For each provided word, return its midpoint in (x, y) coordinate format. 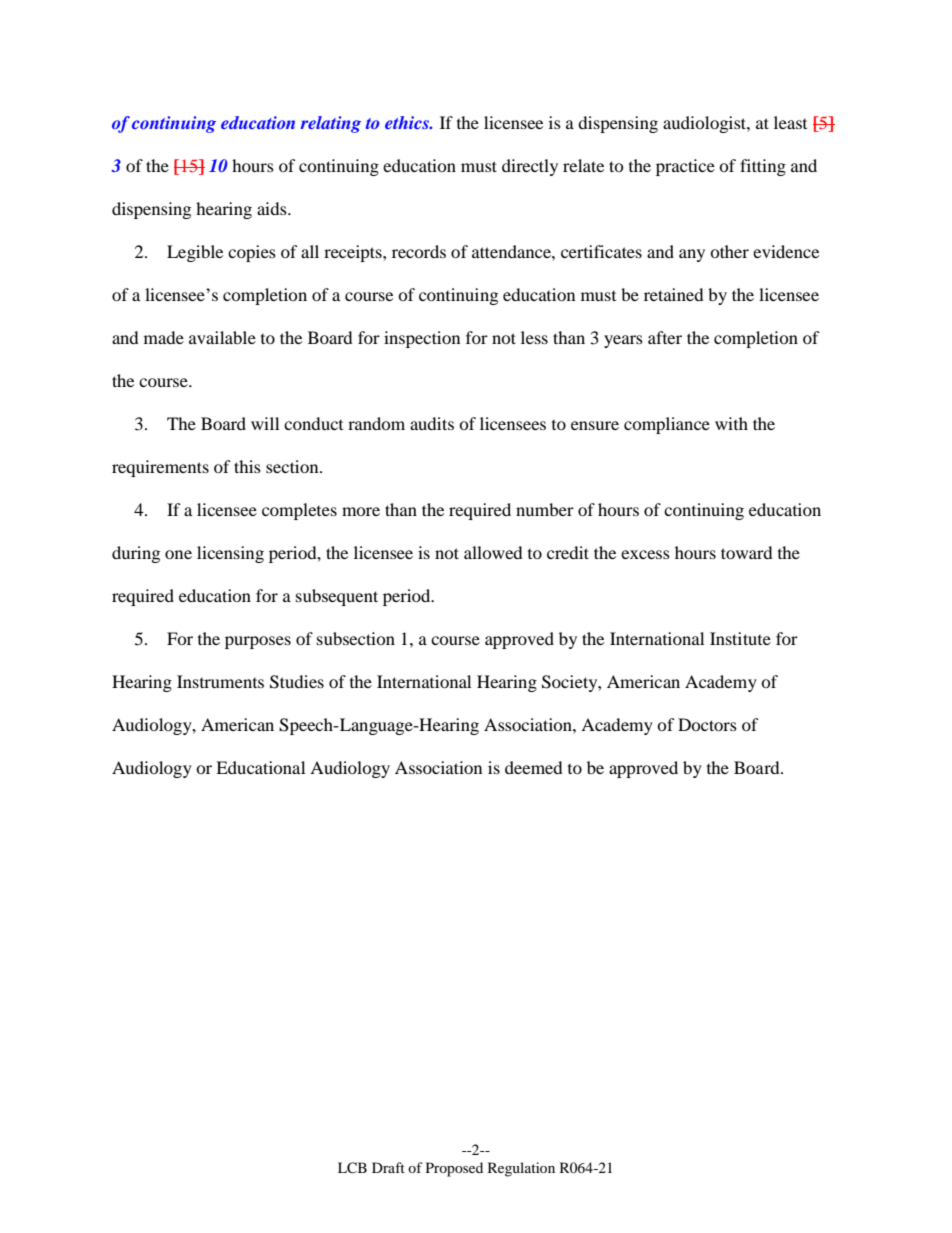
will (265, 423)
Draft (388, 1167)
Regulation (521, 1169)
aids (273, 208)
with (731, 423)
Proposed (454, 1169)
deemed (534, 767)
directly (530, 167)
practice (685, 167)
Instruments (220, 681)
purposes (258, 642)
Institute (740, 638)
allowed (493, 552)
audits (432, 423)
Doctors (707, 724)
